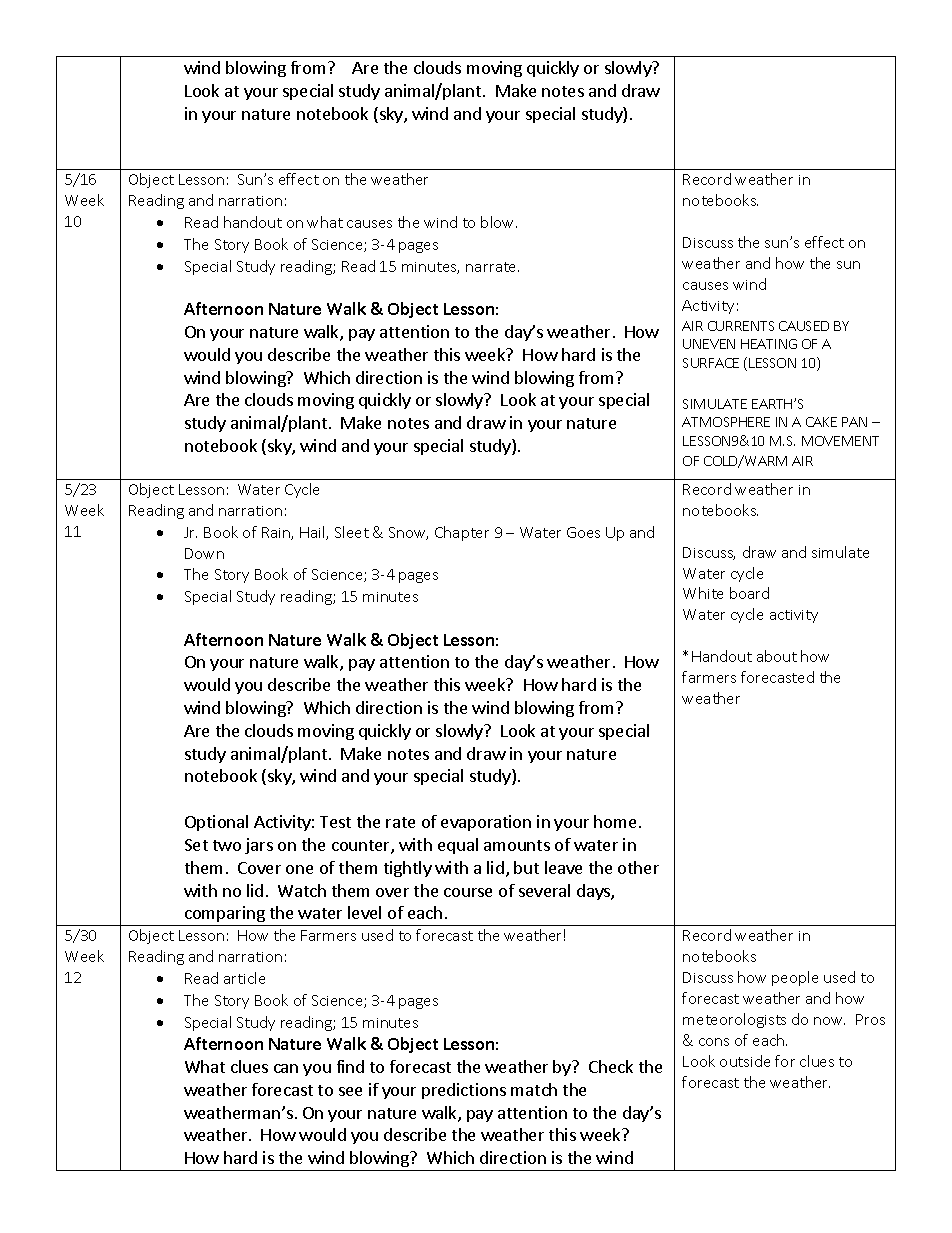 Image resolution: width=952 pixels, height=1233 pixels. I want to click on comparing, so click(225, 916).
